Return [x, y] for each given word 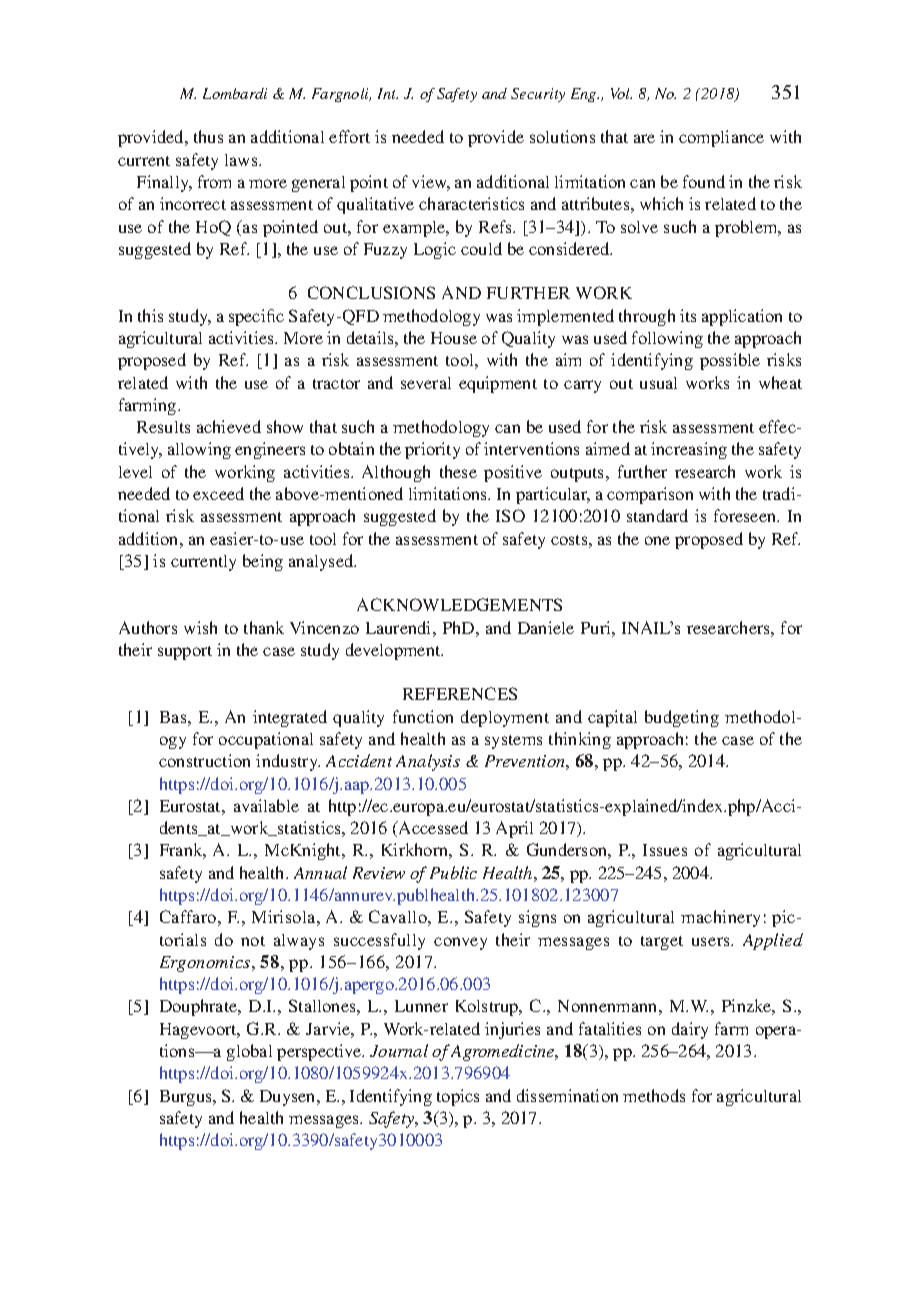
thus [208, 136]
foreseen [746, 515]
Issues [665, 850]
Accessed [432, 827]
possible [730, 361]
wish [200, 627]
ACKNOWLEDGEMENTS [459, 604]
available [266, 805]
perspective [320, 1052]
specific [256, 317]
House [454, 338]
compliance [721, 138]
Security [538, 95]
